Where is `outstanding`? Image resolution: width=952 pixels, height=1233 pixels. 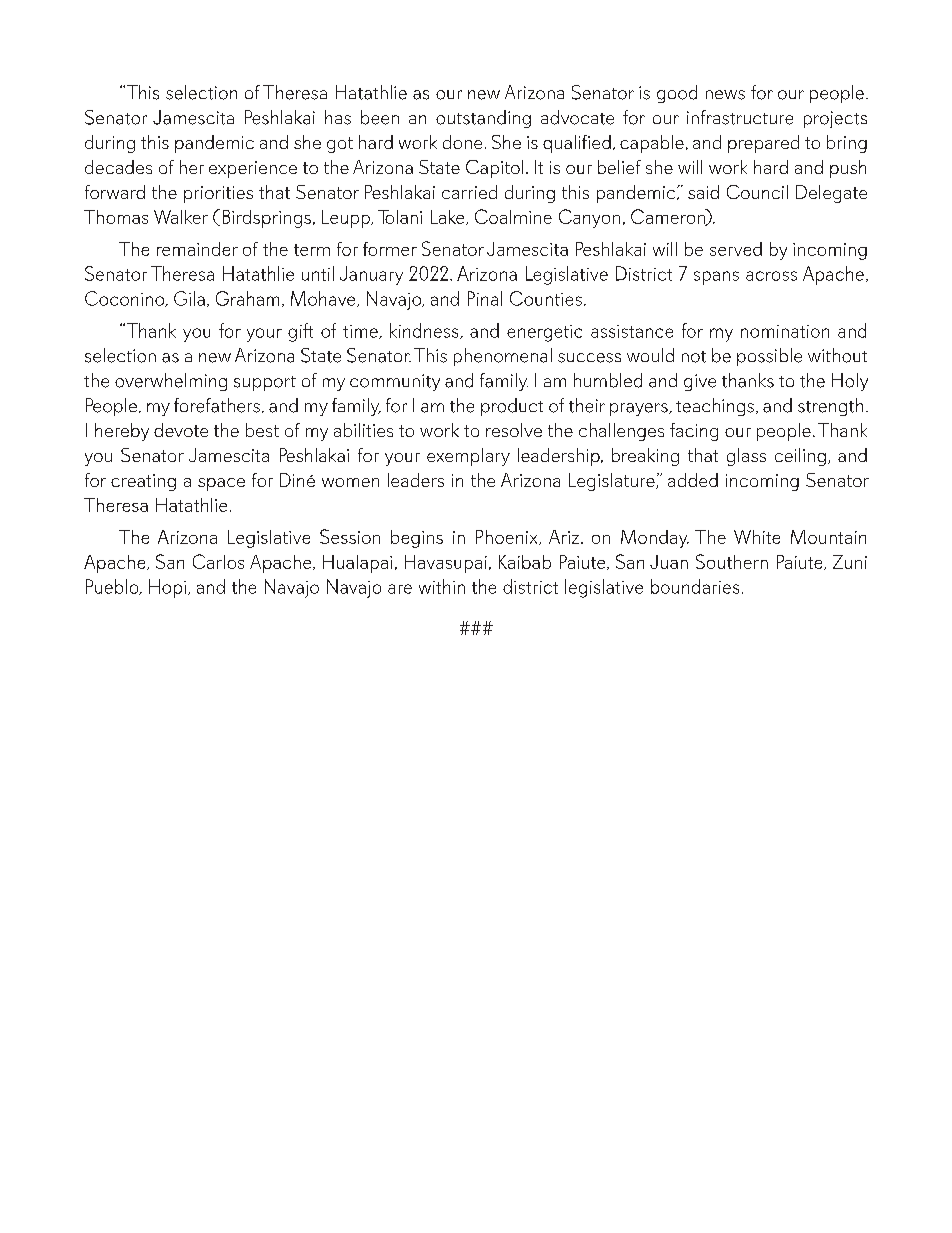
outstanding is located at coordinates (483, 119).
